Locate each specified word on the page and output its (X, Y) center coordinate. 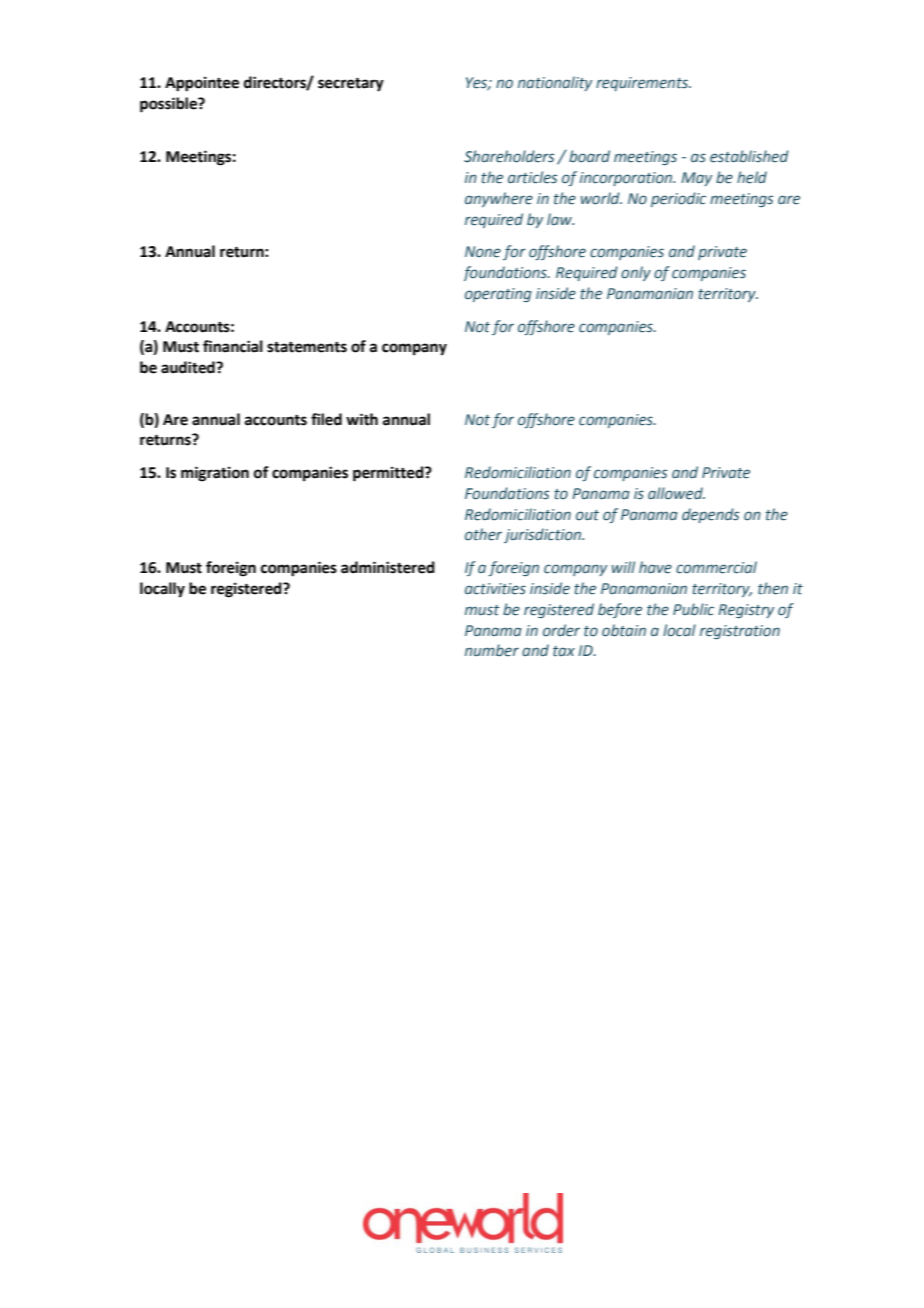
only (636, 273)
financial (233, 346)
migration (215, 474)
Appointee (202, 84)
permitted (389, 474)
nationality (555, 83)
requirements (643, 84)
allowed (676, 493)
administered (388, 567)
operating (498, 295)
